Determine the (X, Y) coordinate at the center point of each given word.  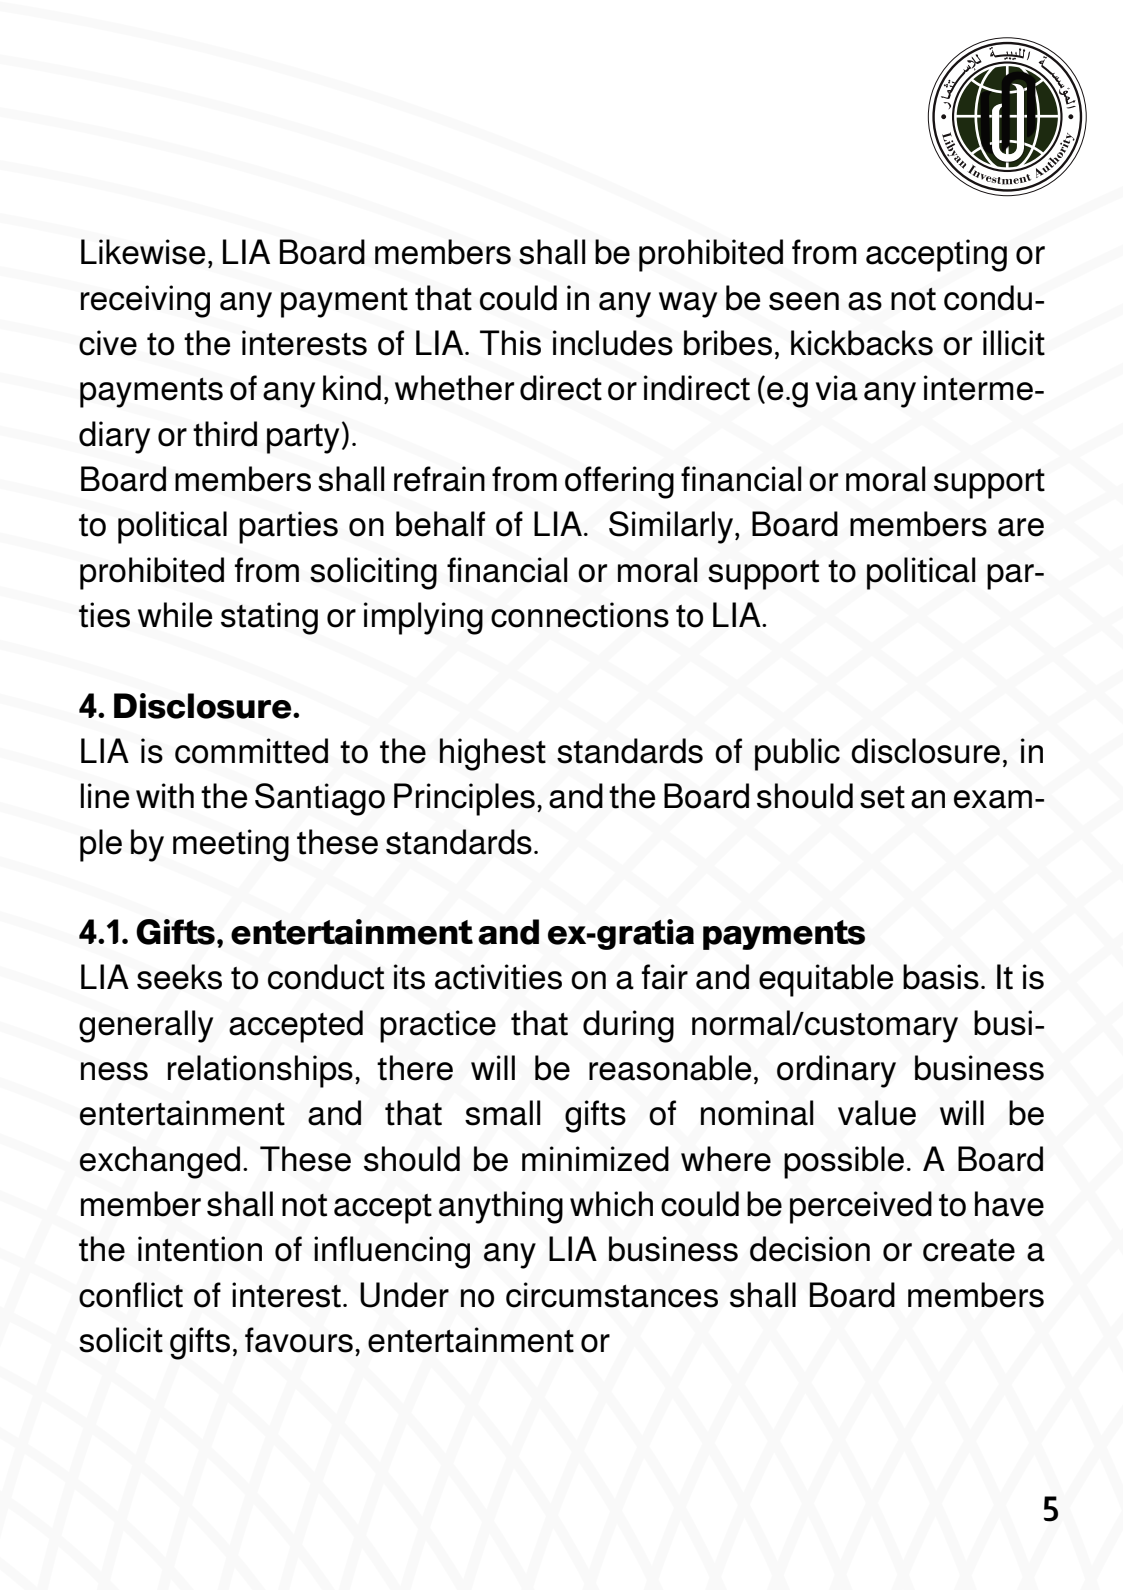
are (1021, 527)
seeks (179, 977)
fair (665, 977)
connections (580, 615)
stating (269, 618)
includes (613, 343)
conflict (131, 1295)
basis (941, 977)
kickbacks (862, 343)
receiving (145, 301)
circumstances (612, 1295)
